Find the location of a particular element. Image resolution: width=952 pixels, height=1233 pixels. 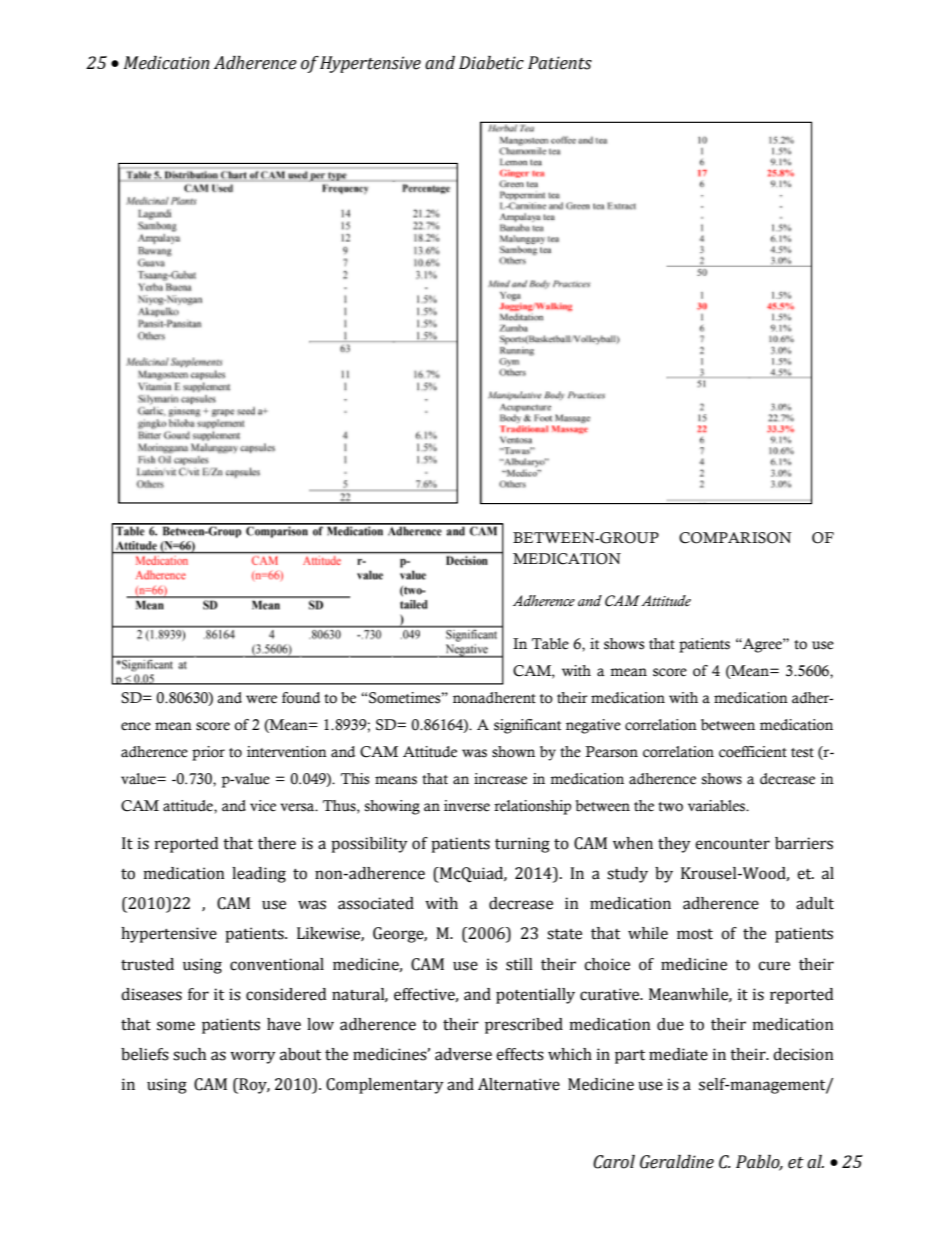

Geraldine is located at coordinates (677, 1162).
